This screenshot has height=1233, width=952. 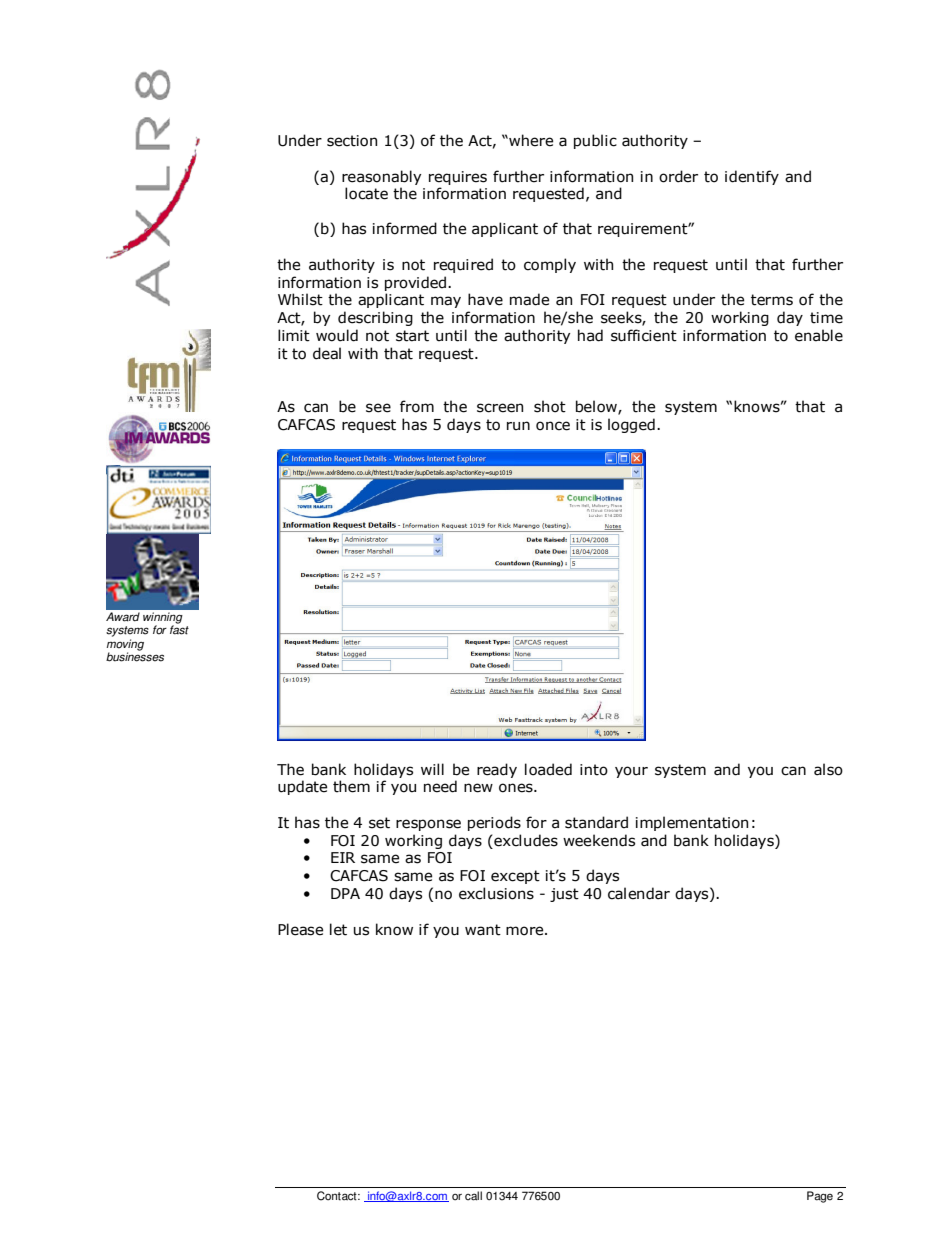 I want to click on Page, so click(x=820, y=1197).
